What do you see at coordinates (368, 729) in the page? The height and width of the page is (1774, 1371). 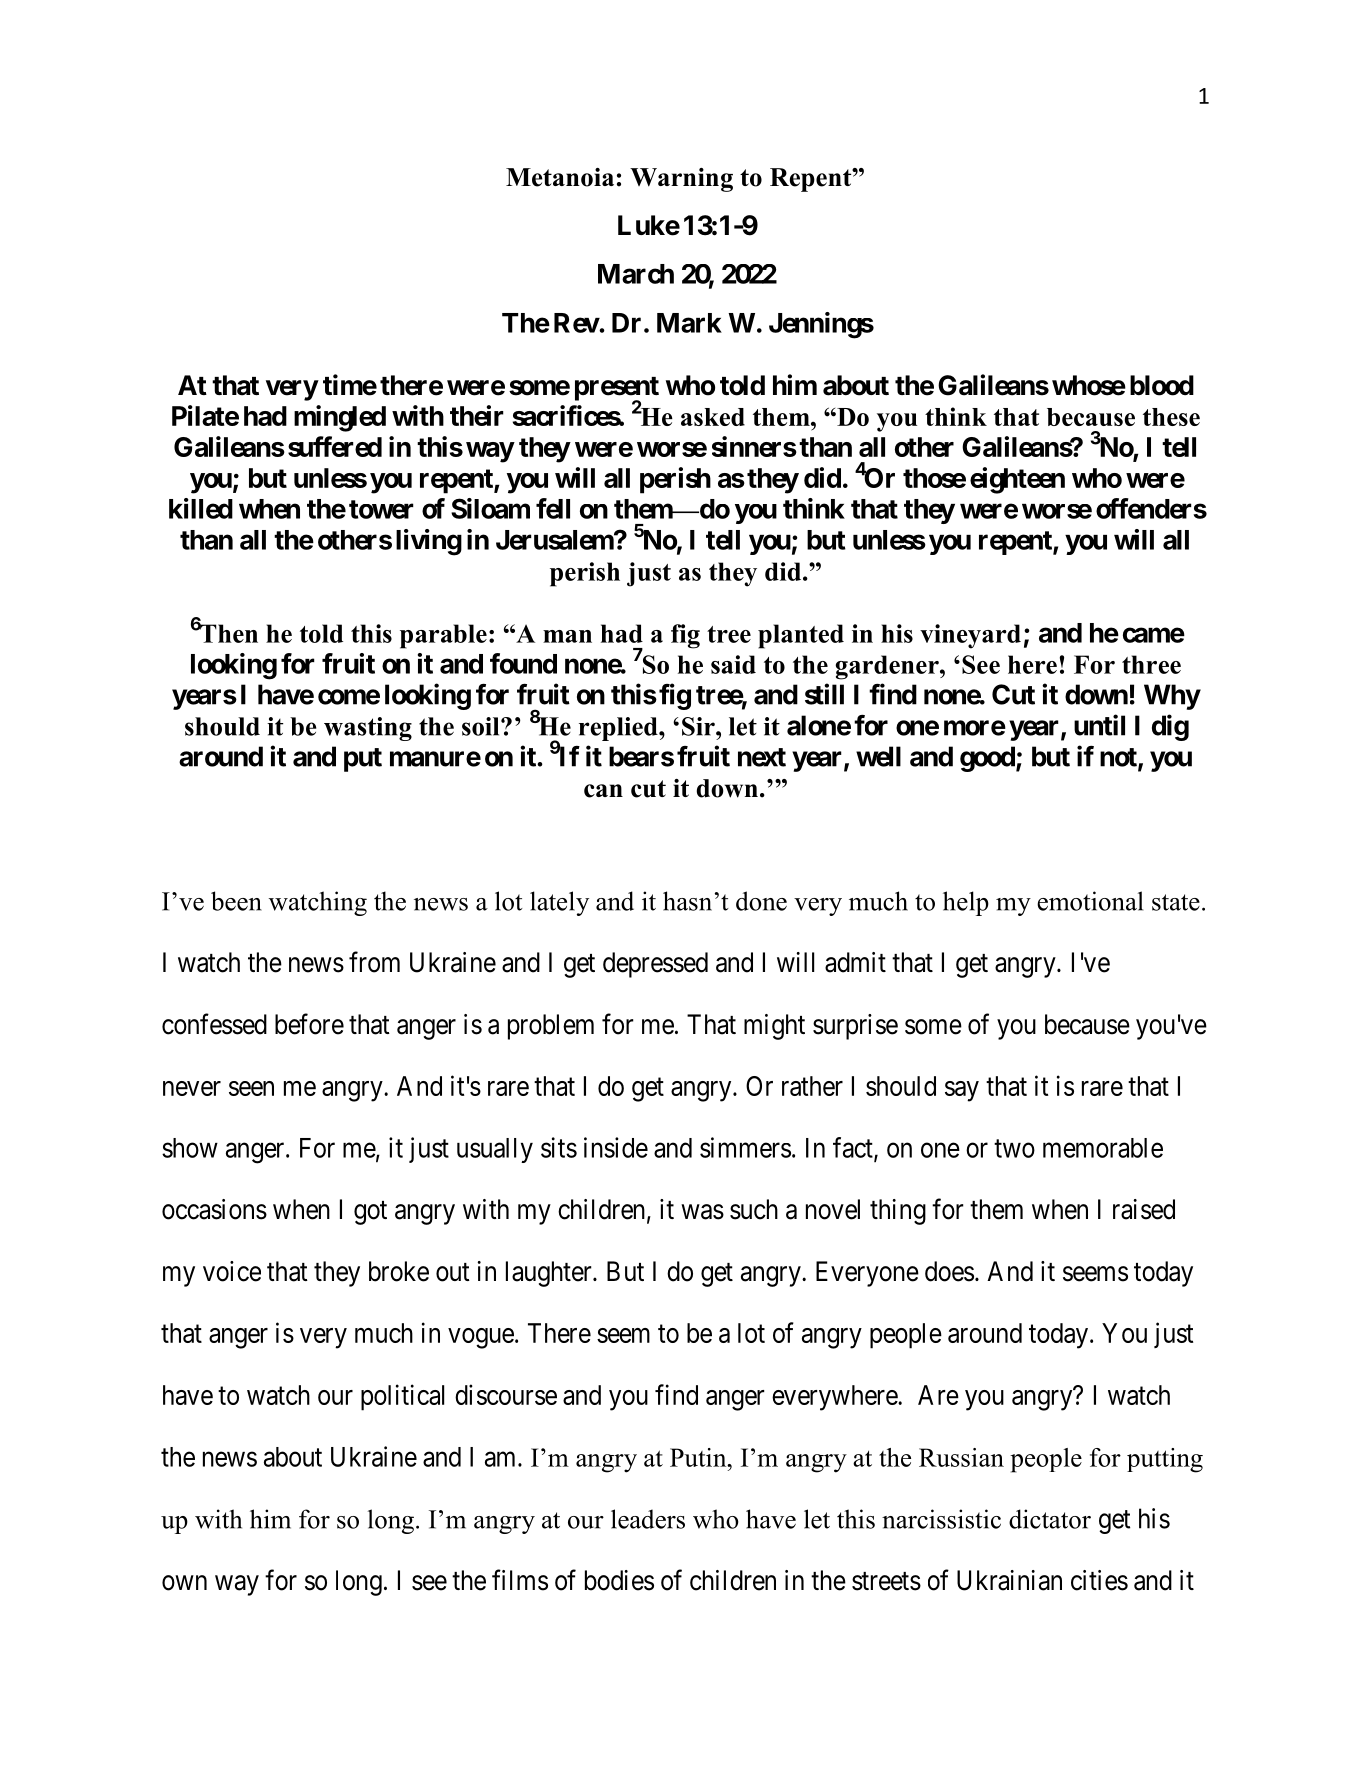 I see `wasting` at bounding box center [368, 729].
